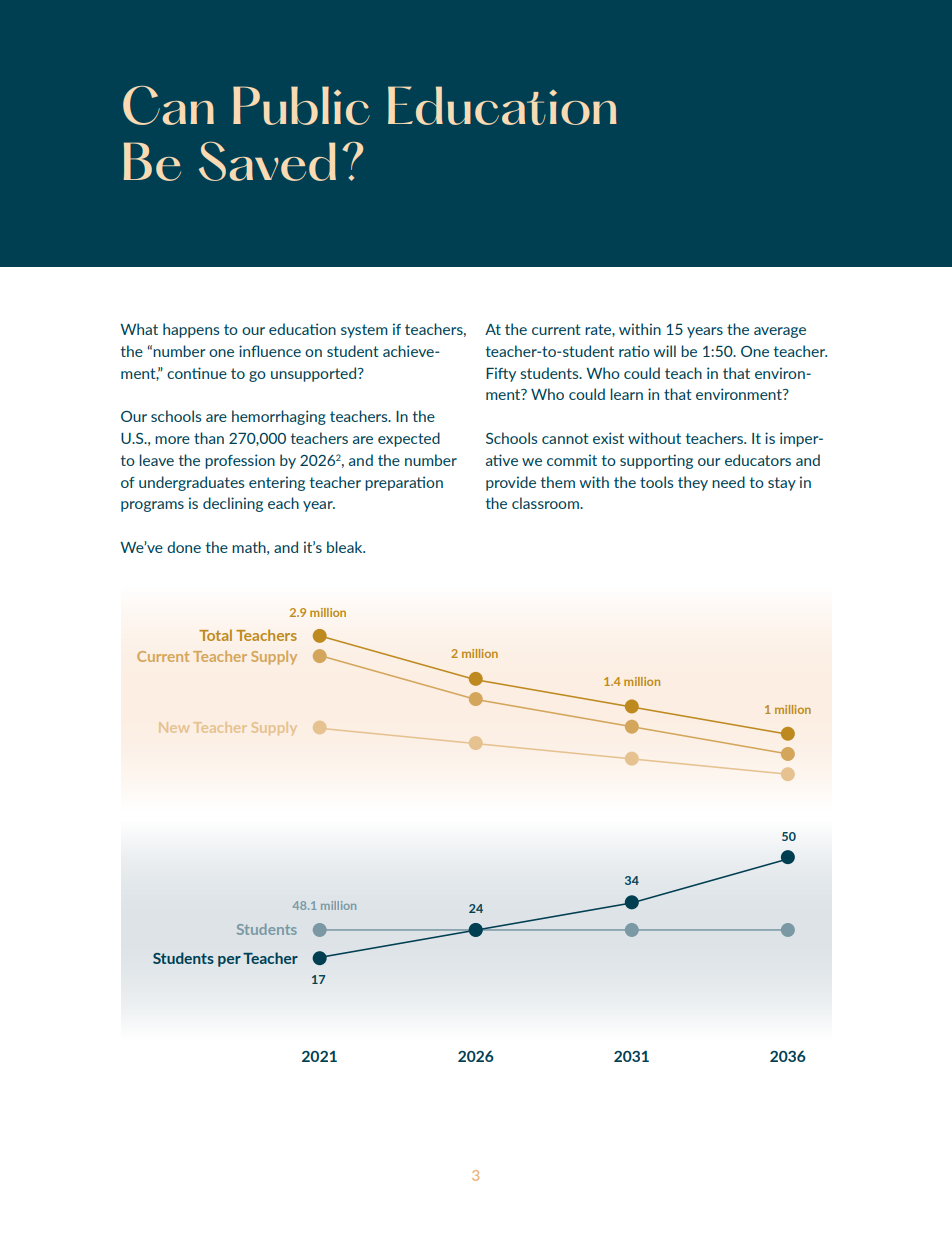  What do you see at coordinates (233, 504) in the screenshot?
I see `declining` at bounding box center [233, 504].
